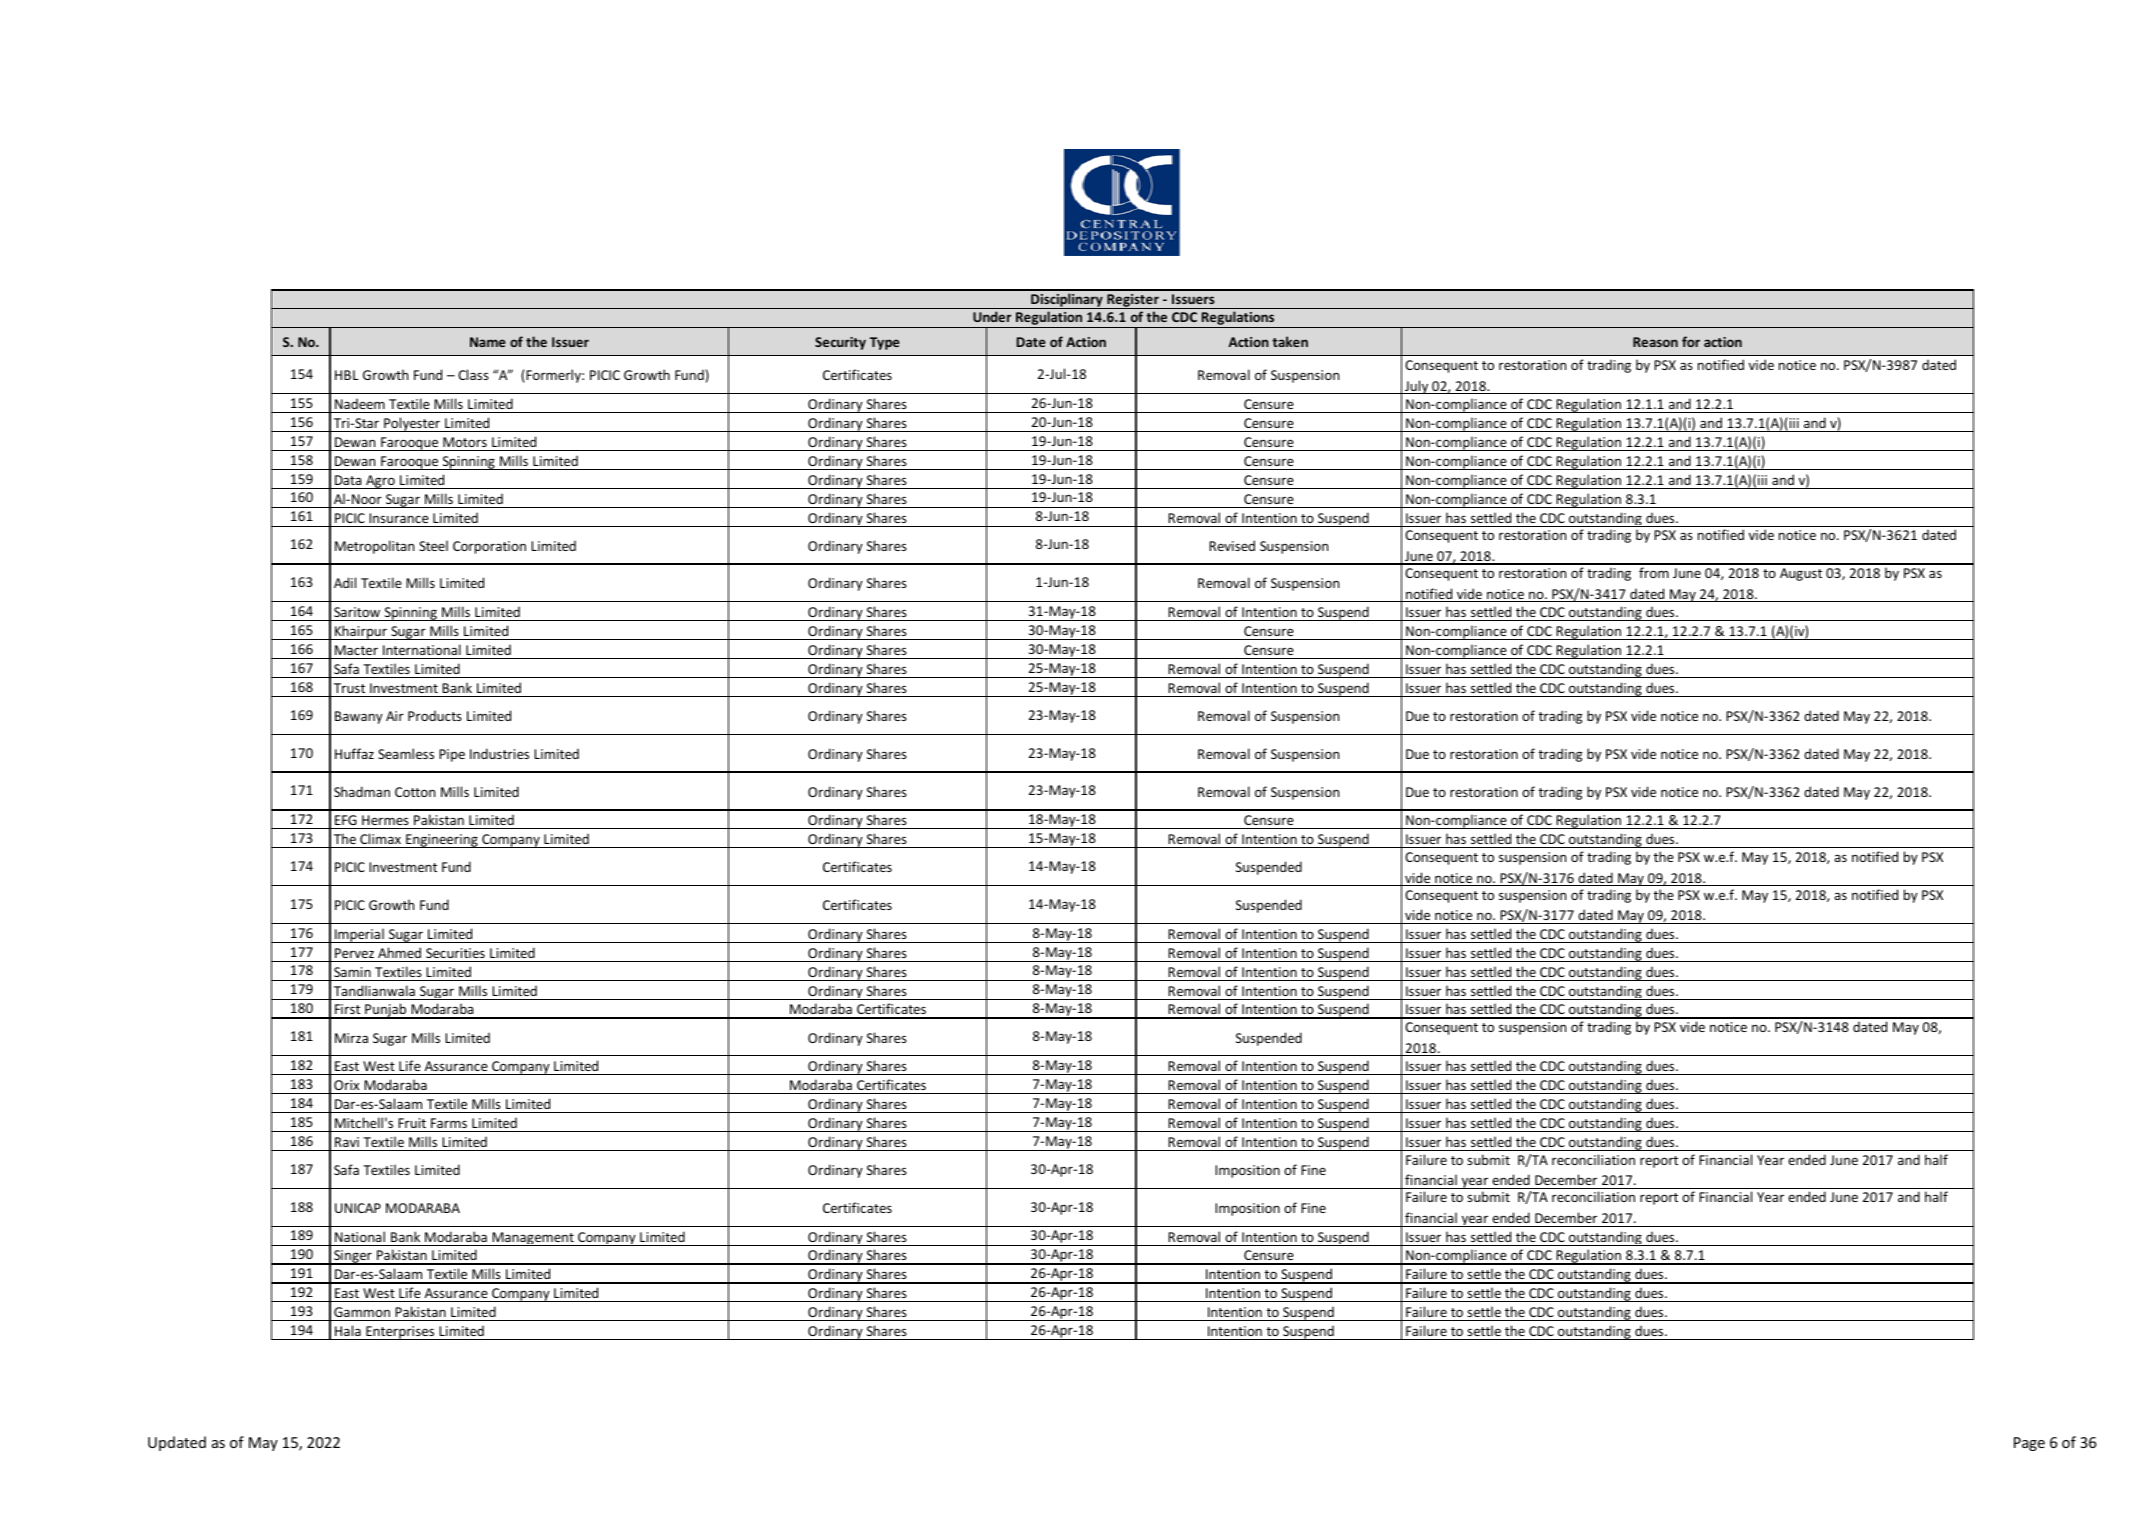 This page has width=2139, height=1513. I want to click on Farms, so click(449, 1123).
